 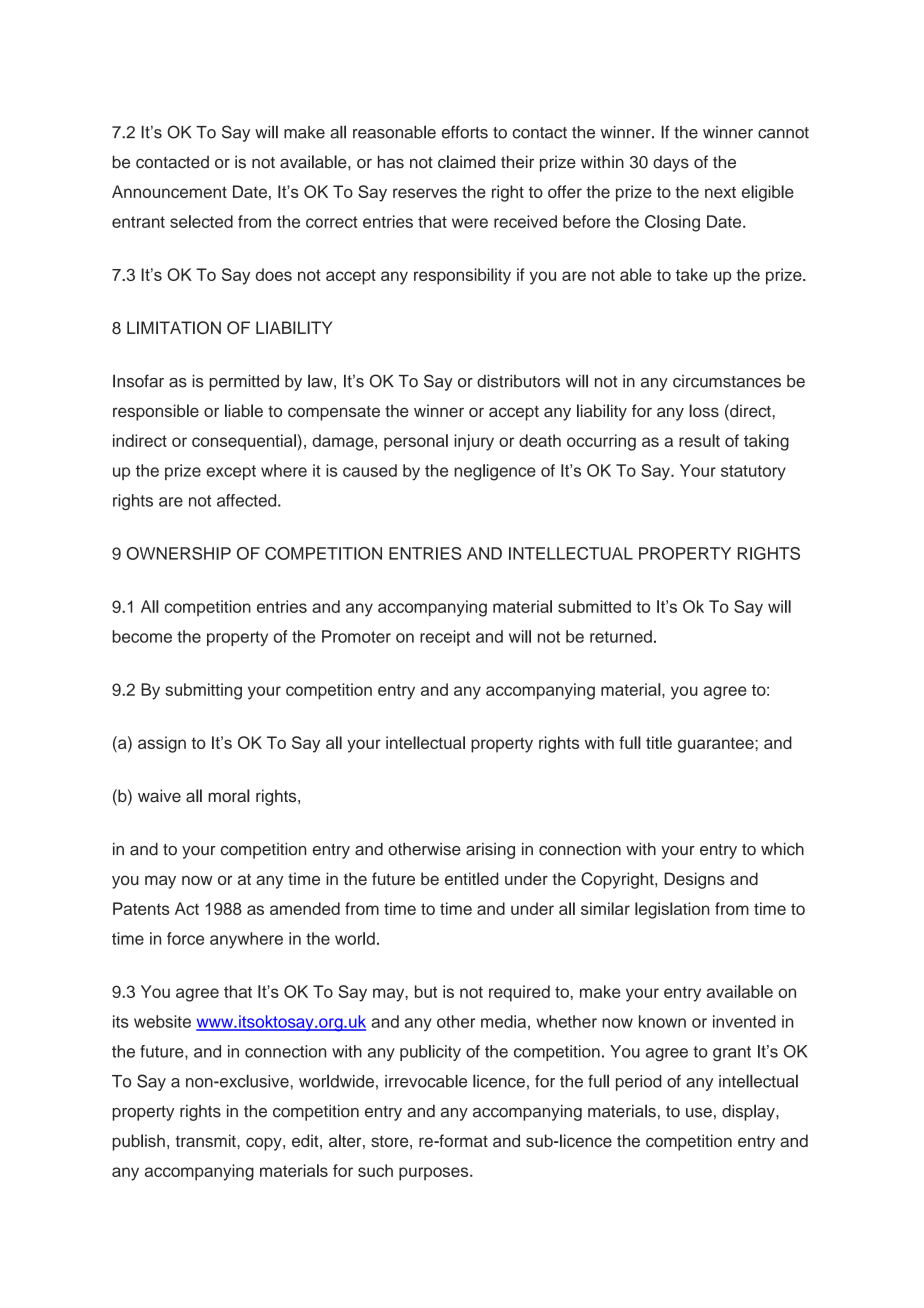 What do you see at coordinates (169, 191) in the page?
I see `Announcement` at bounding box center [169, 191].
